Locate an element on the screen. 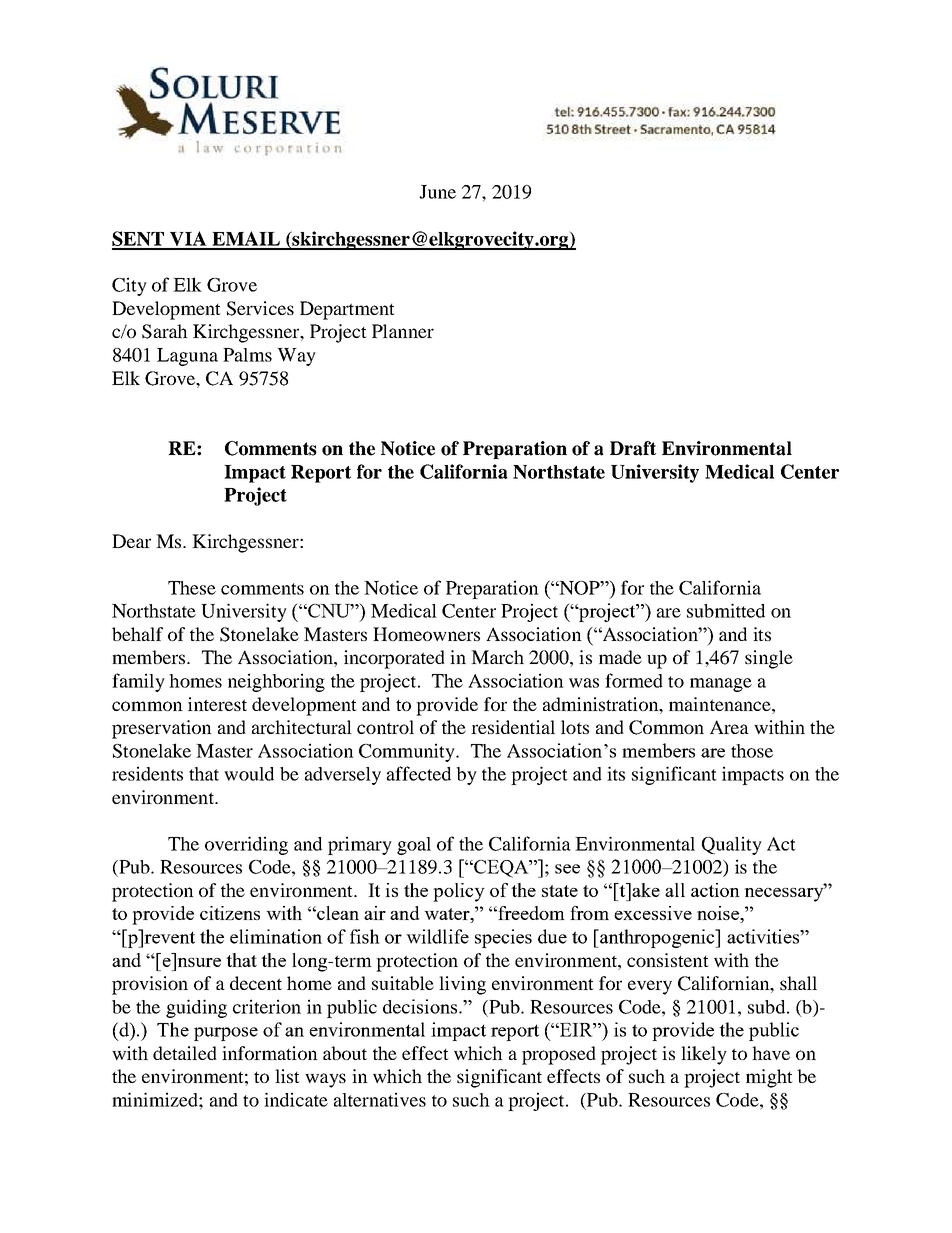 The width and height of the screenshot is (952, 1233). behalf is located at coordinates (137, 634).
